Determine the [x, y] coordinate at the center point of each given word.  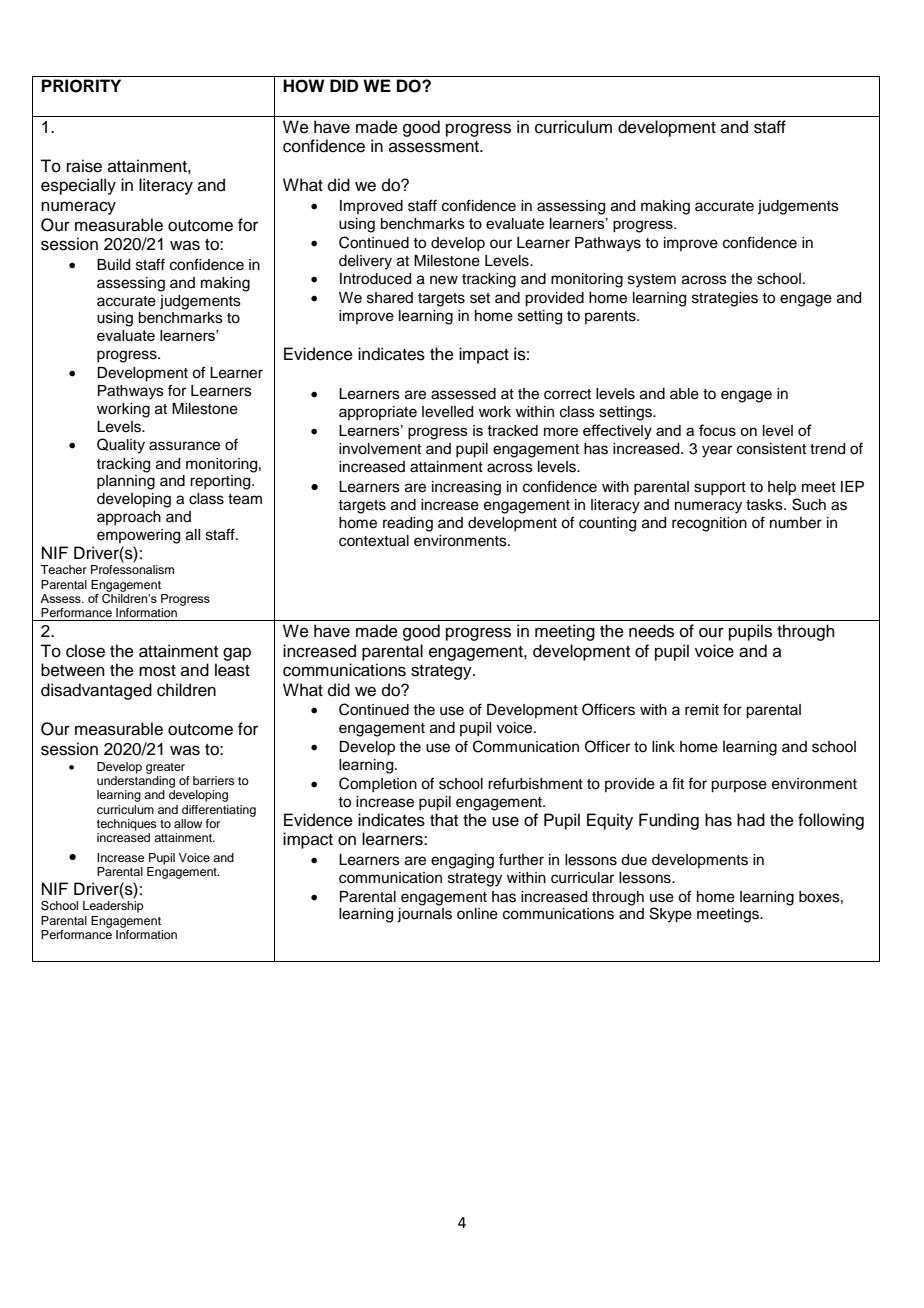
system [652, 281]
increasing [466, 488]
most [157, 671]
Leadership [113, 907]
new [444, 280]
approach [129, 518]
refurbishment [535, 783]
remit [702, 710]
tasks [765, 505]
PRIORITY [81, 86]
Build [113, 265]
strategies [725, 299]
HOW [303, 86]
